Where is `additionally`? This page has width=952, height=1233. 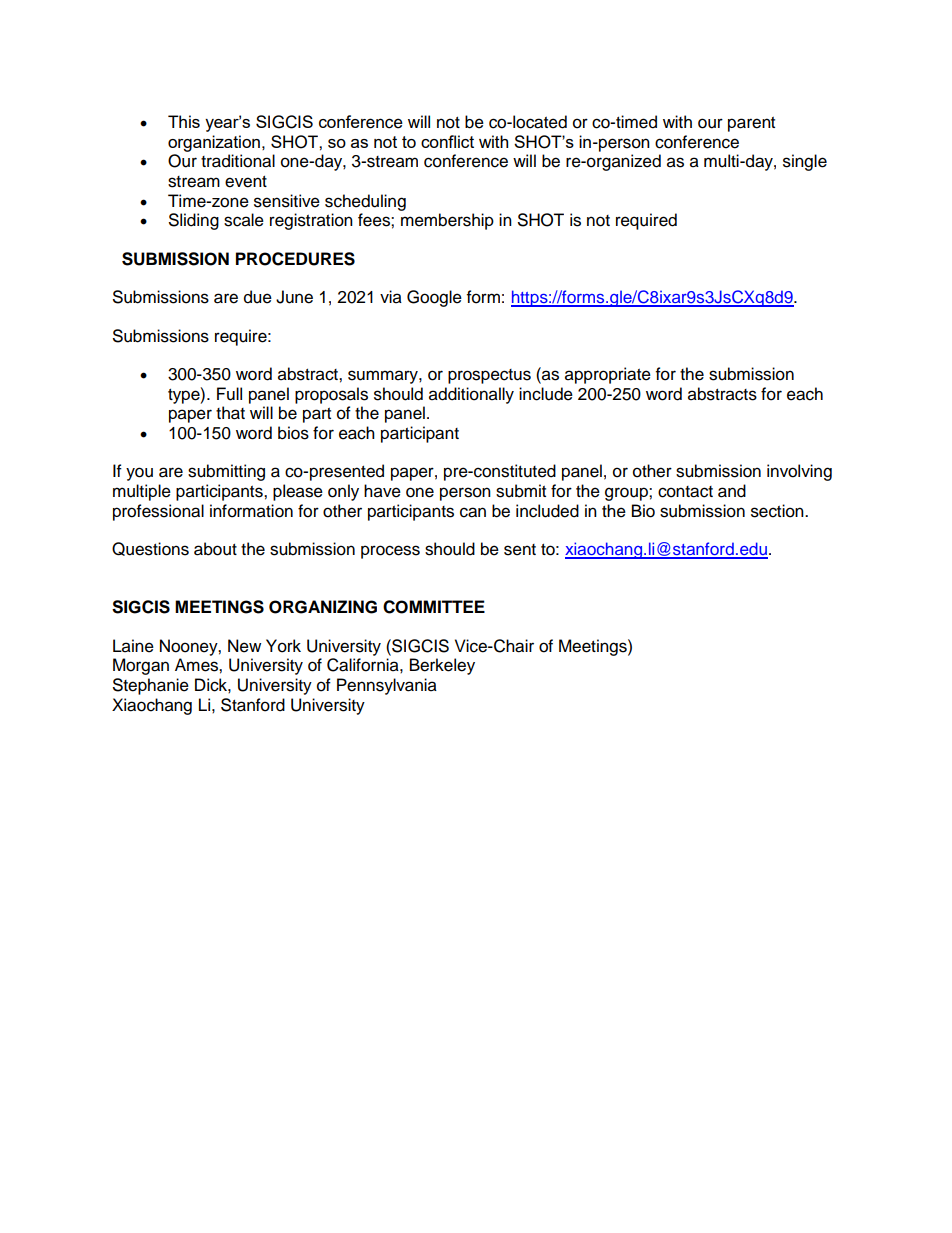
additionally is located at coordinates (471, 395).
